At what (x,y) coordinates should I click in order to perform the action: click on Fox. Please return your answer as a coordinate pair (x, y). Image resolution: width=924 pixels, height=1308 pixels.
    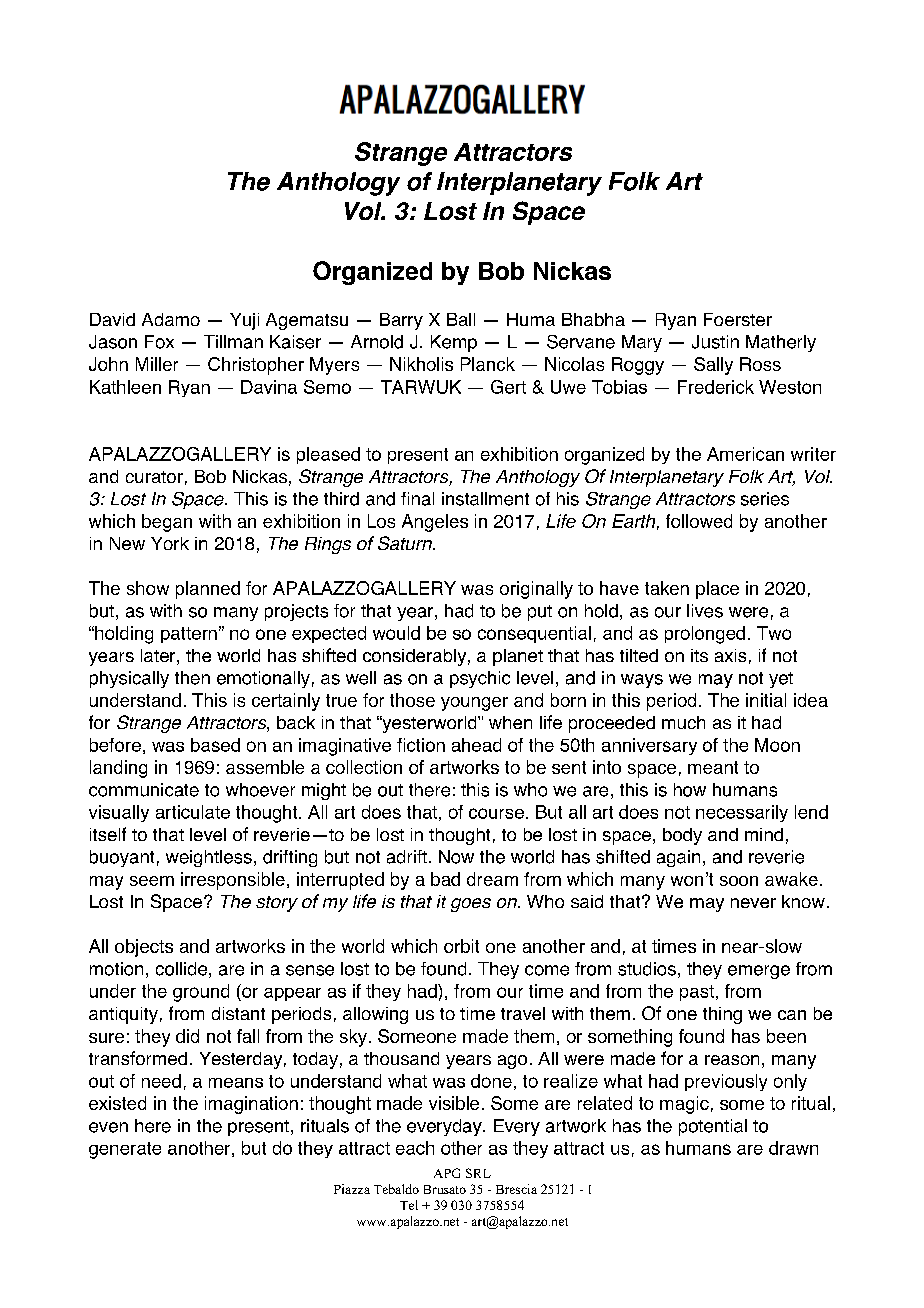
    Looking at the image, I should click on (159, 342).
